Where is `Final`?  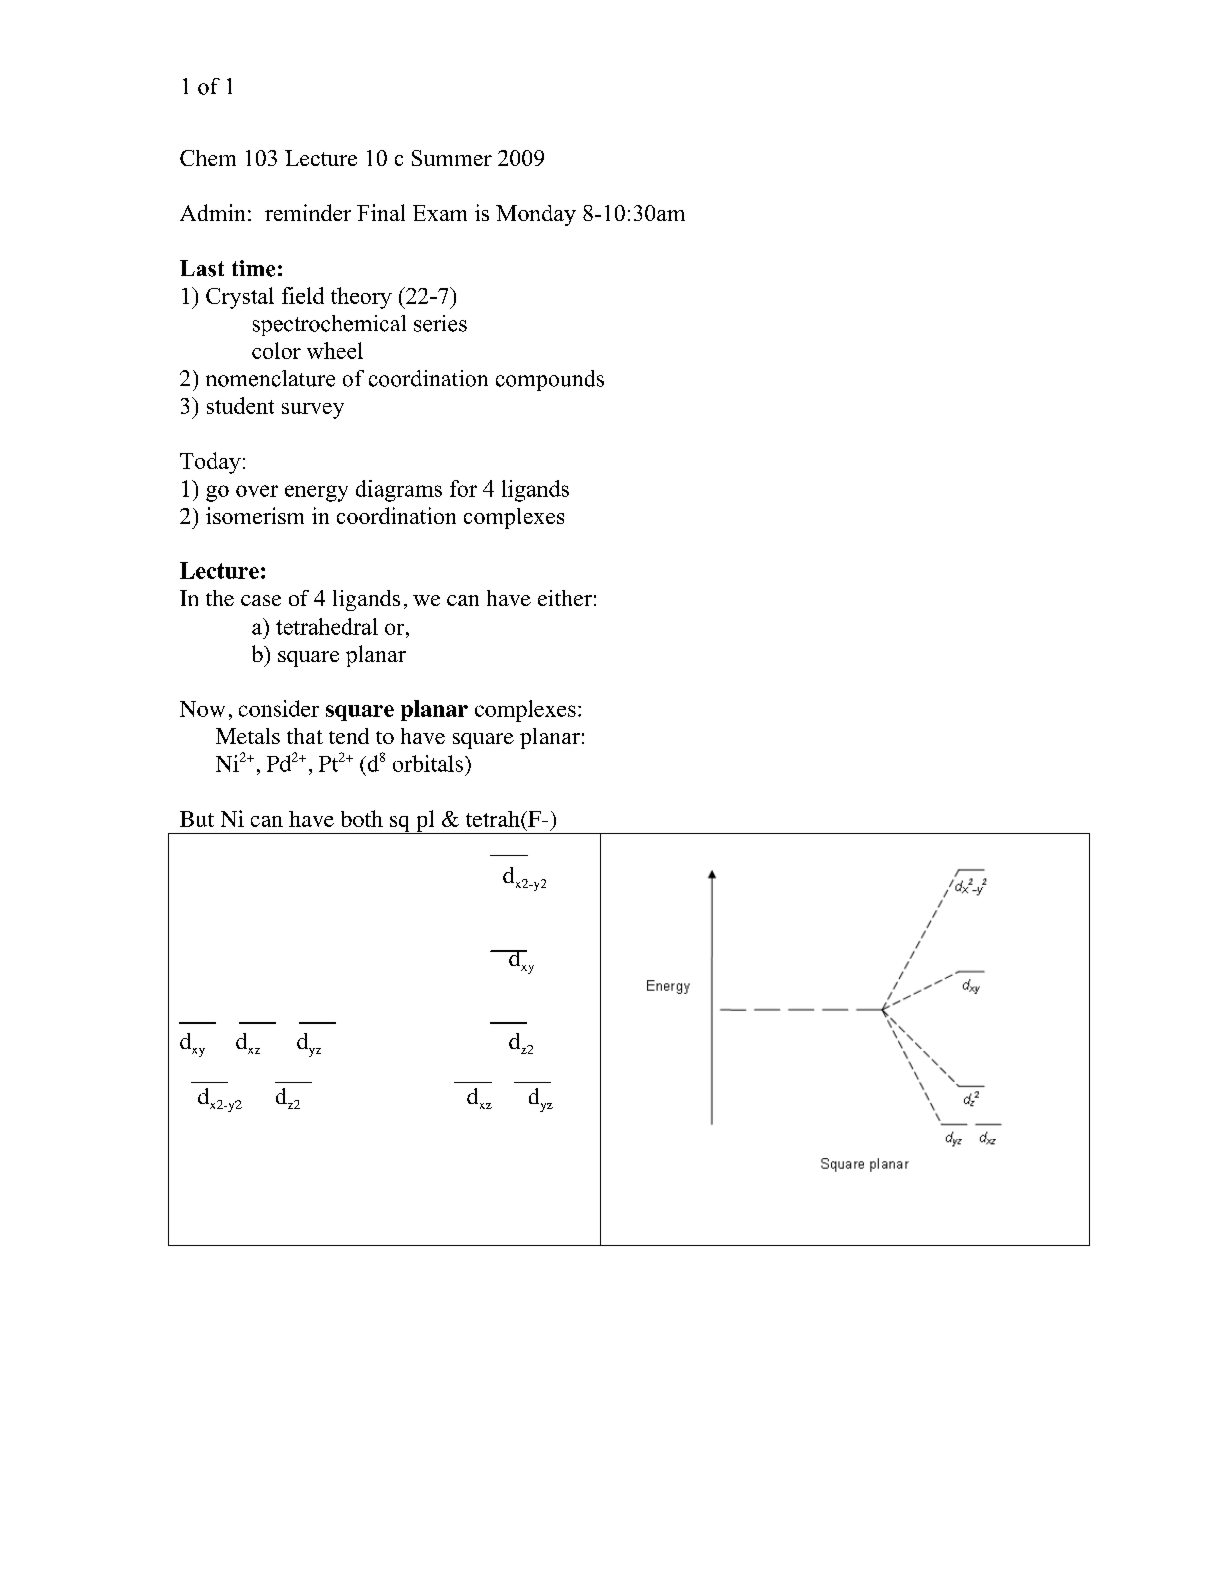
Final is located at coordinates (381, 212).
